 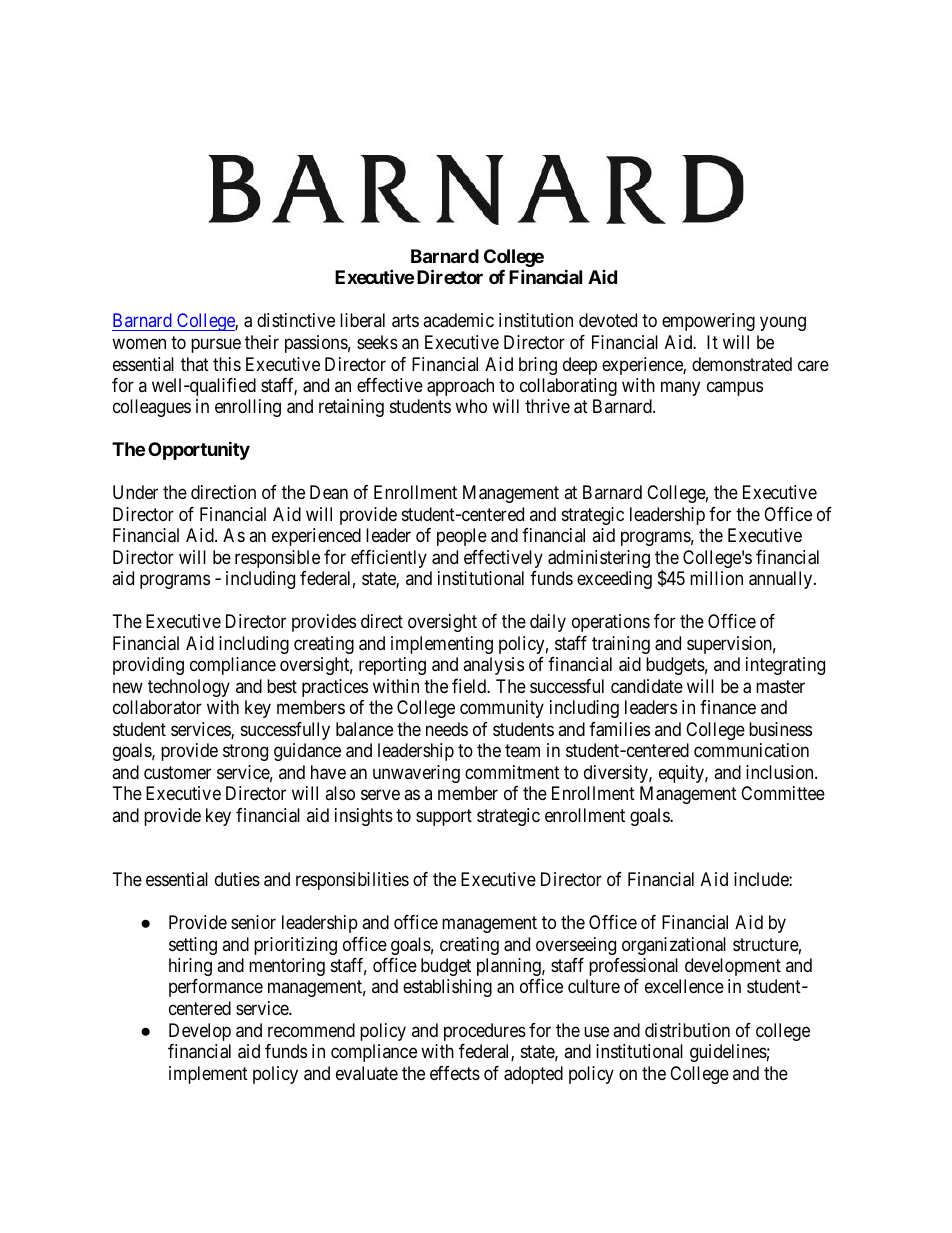 I want to click on demonstrated, so click(x=742, y=364).
